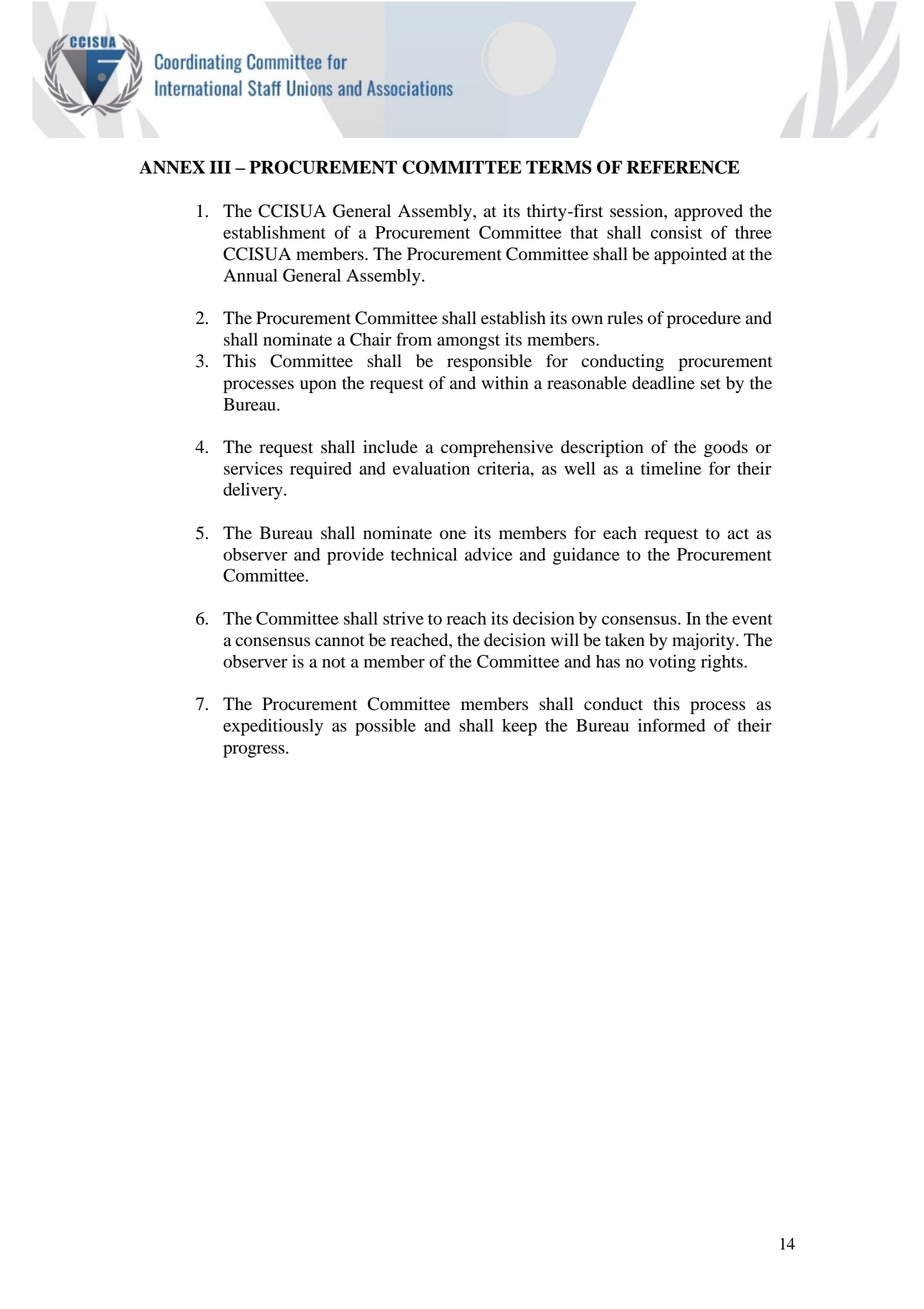 This image has height=1309, width=924. Describe the element at coordinates (220, 167) in the image. I see `III` at that location.
